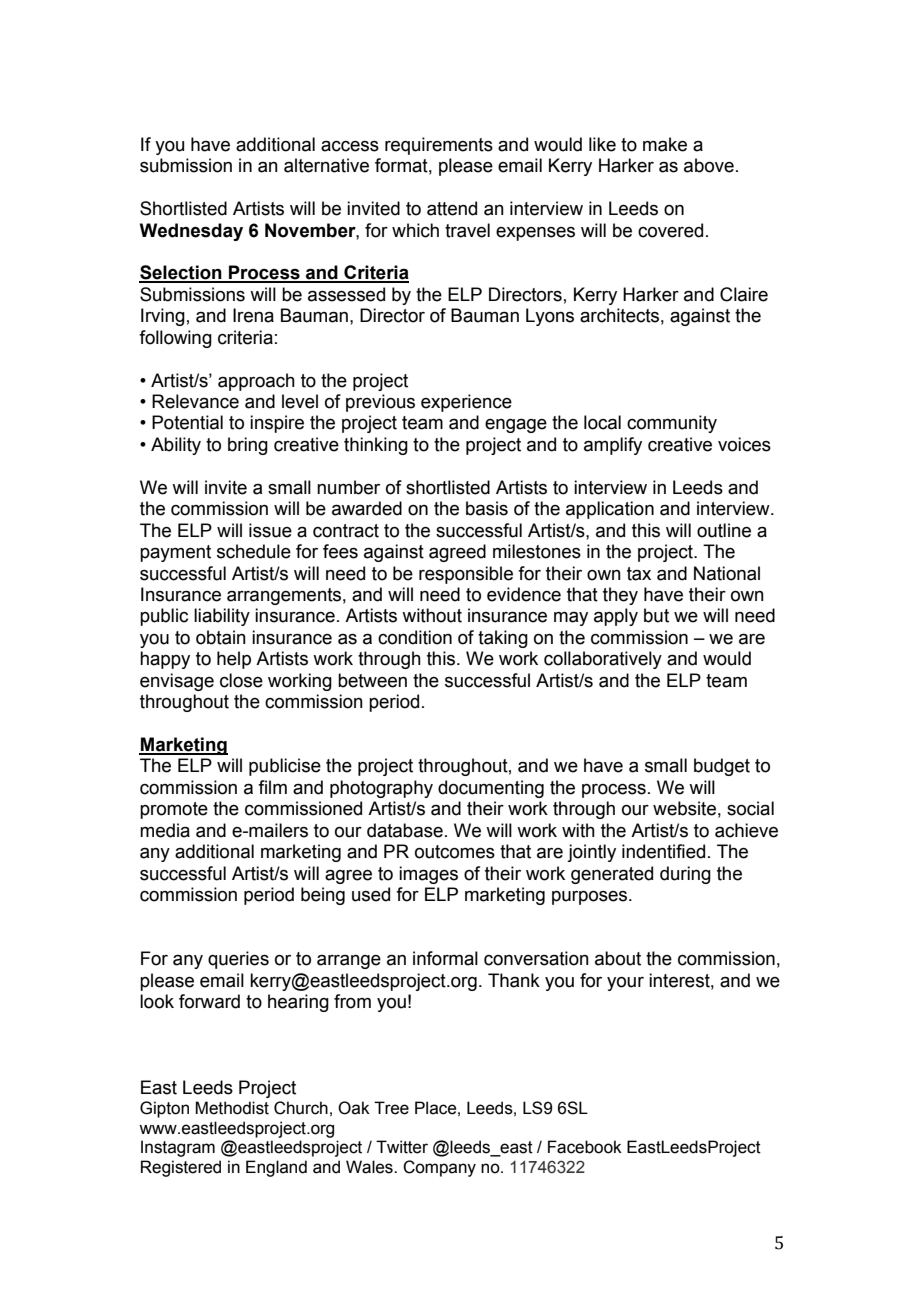 Image resolution: width=924 pixels, height=1308 pixels. What do you see at coordinates (439, 146) in the page?
I see `requirements` at bounding box center [439, 146].
